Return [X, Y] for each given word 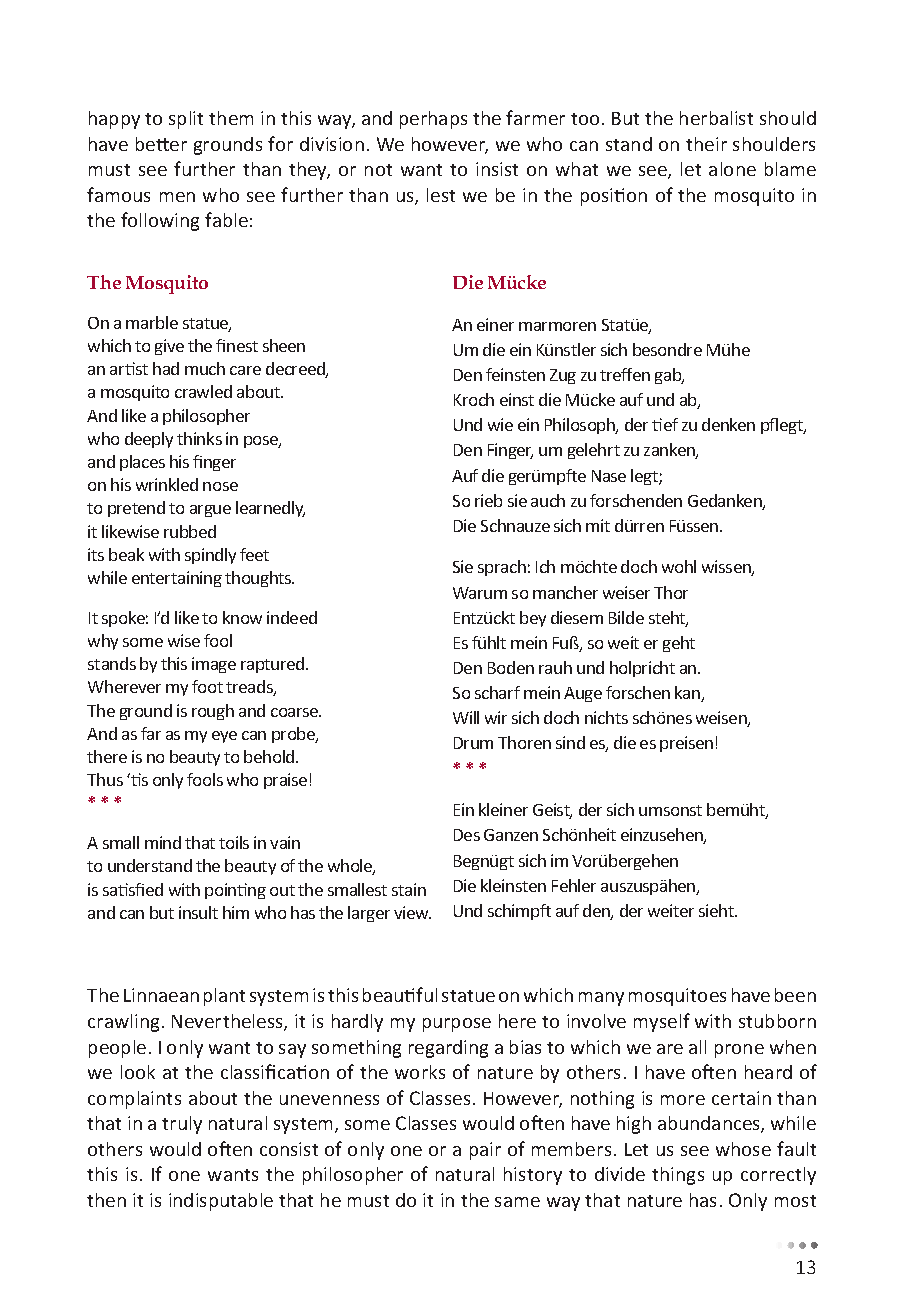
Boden [511, 667]
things [678, 1176]
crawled [203, 391]
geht [679, 644]
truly [182, 1125]
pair [485, 1151]
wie [500, 424]
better [161, 144]
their [706, 144]
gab [669, 376]
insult [198, 912]
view [412, 912]
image [214, 665]
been [795, 995]
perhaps [433, 120]
